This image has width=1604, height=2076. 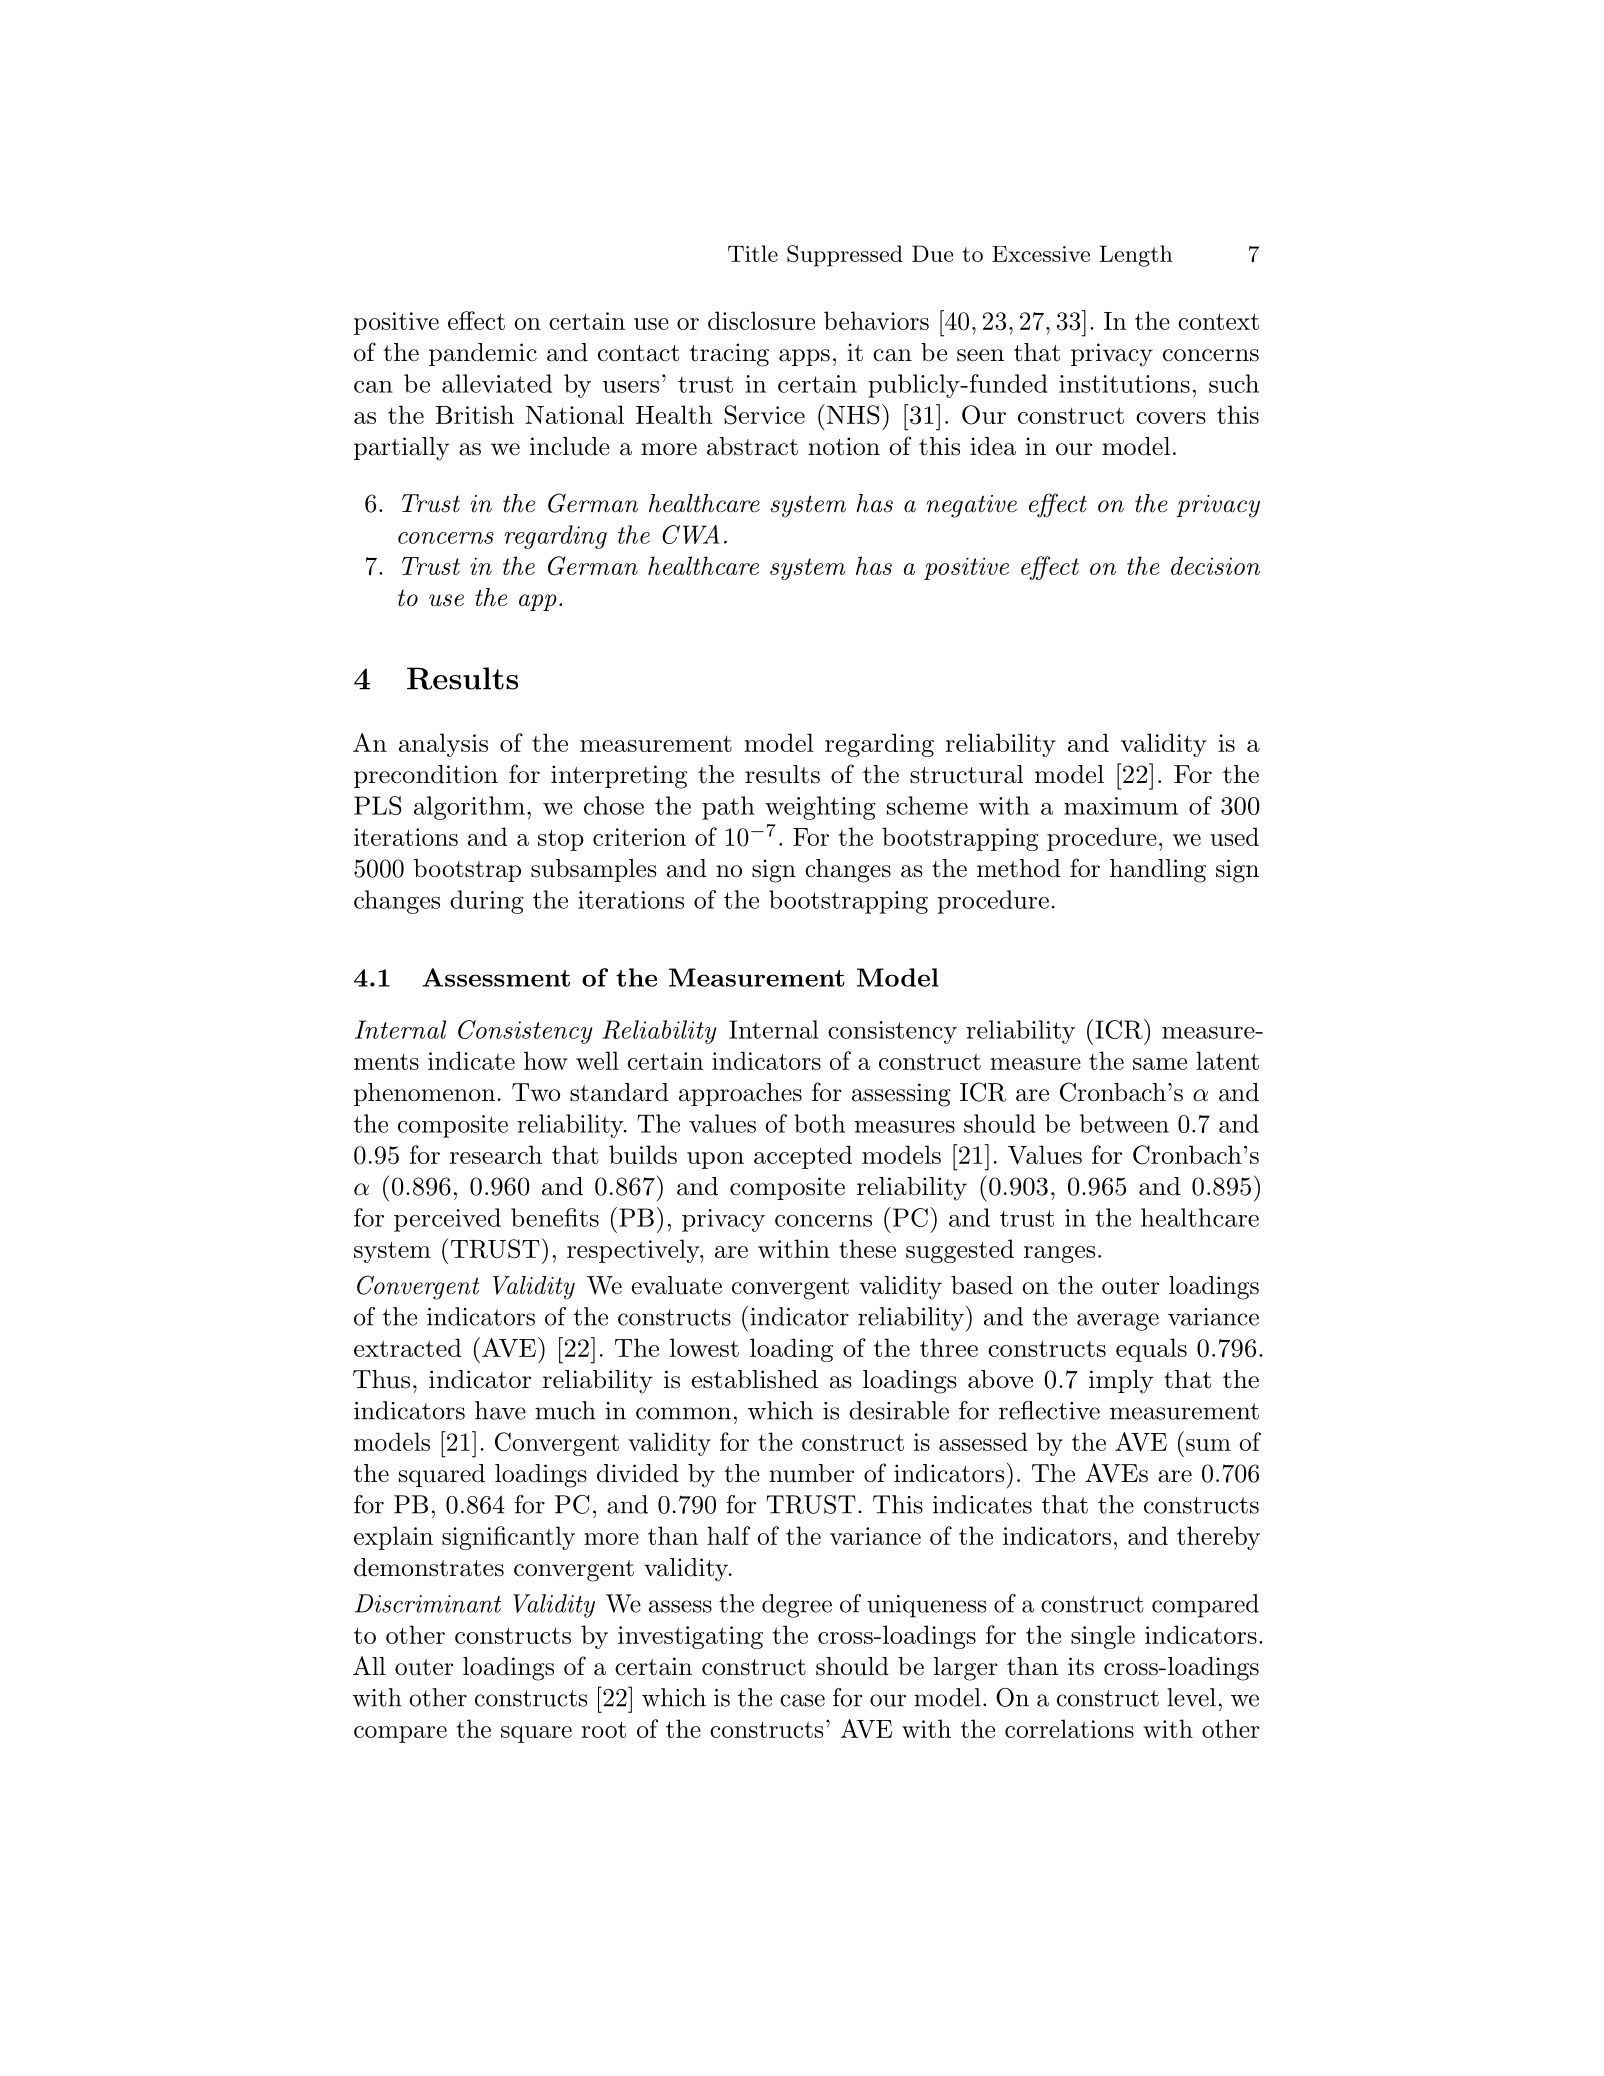 What do you see at coordinates (1136, 256) in the image?
I see `Length` at bounding box center [1136, 256].
